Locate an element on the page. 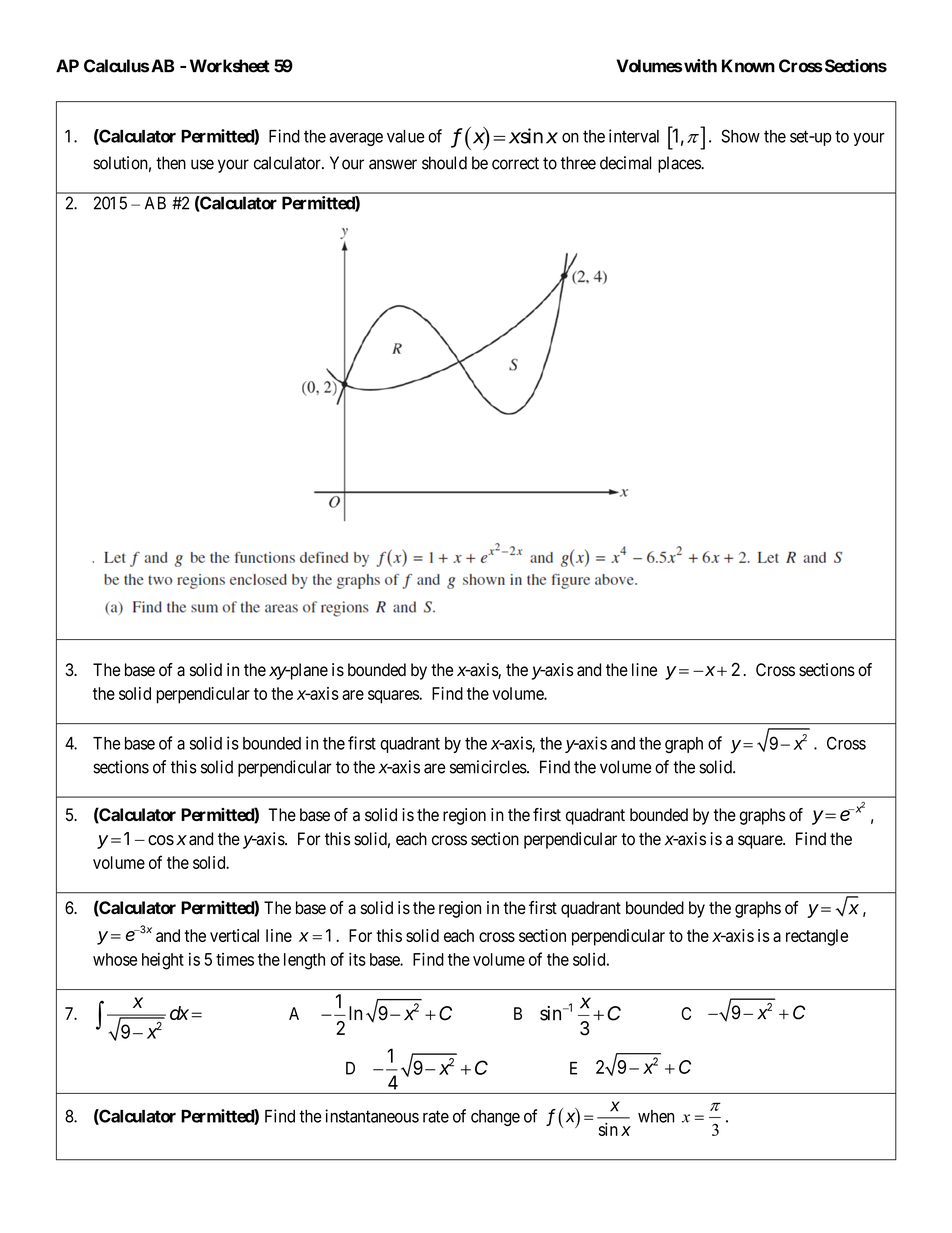 Image resolution: width=952 pixels, height=1233 pixels. its is located at coordinates (357, 959).
